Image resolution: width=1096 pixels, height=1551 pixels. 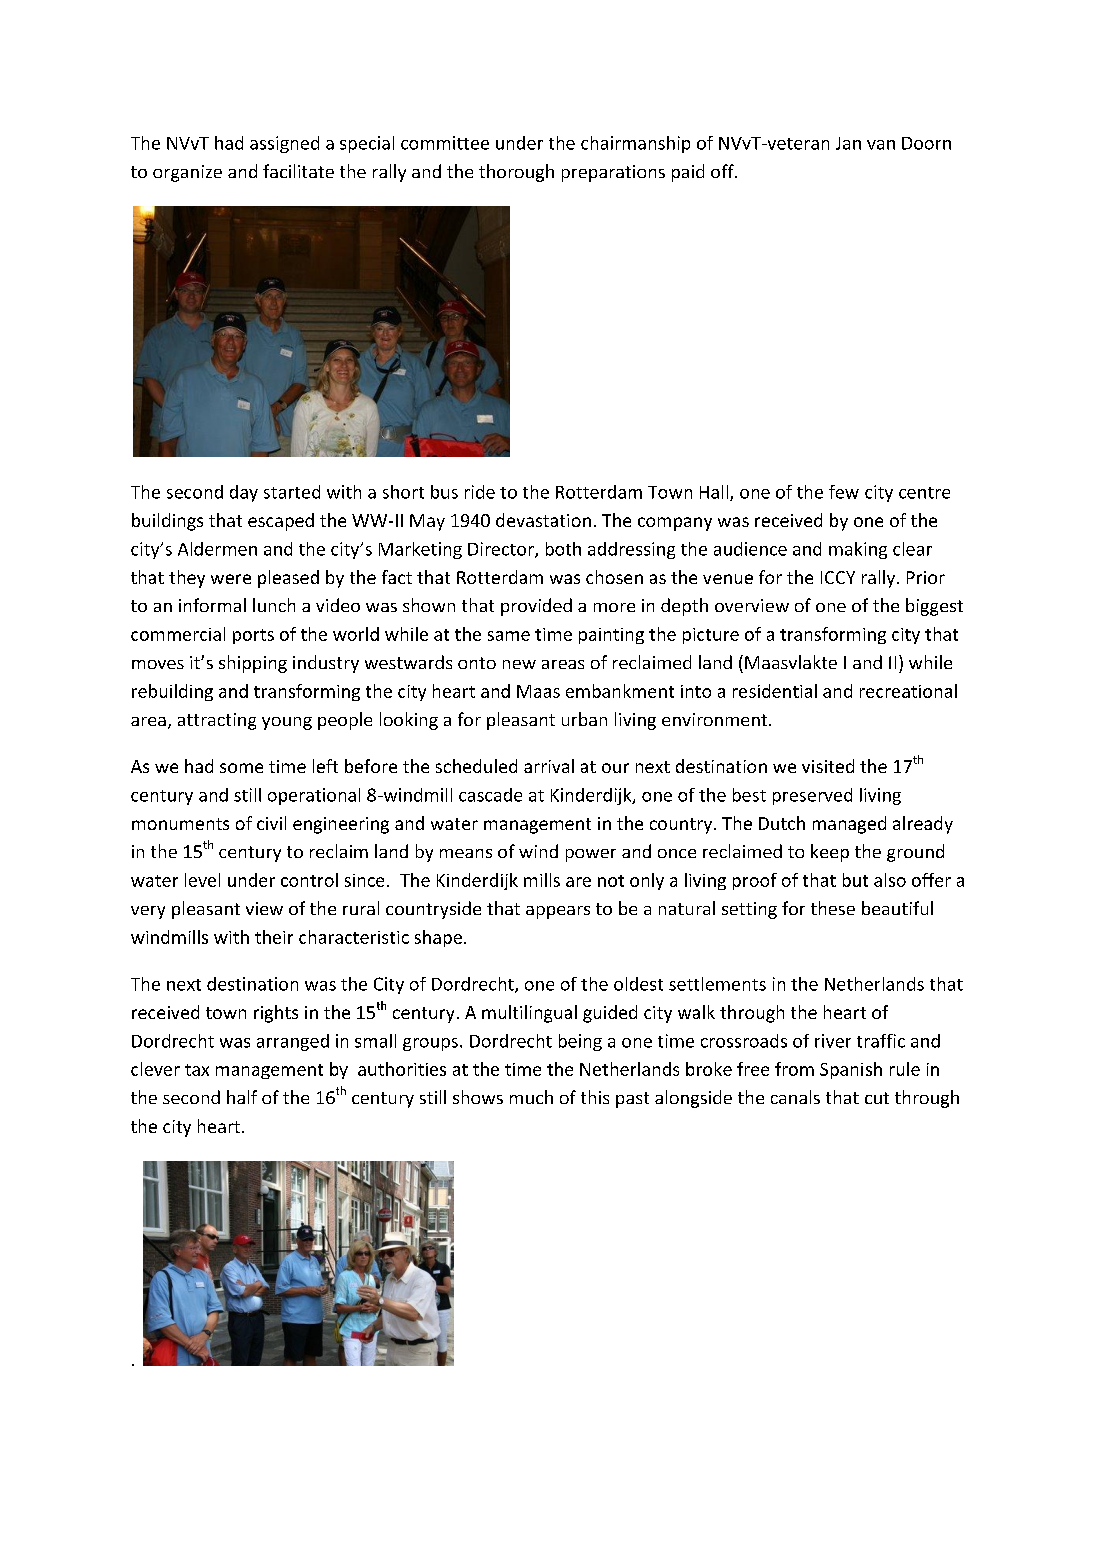 I want to click on much, so click(x=531, y=1097).
